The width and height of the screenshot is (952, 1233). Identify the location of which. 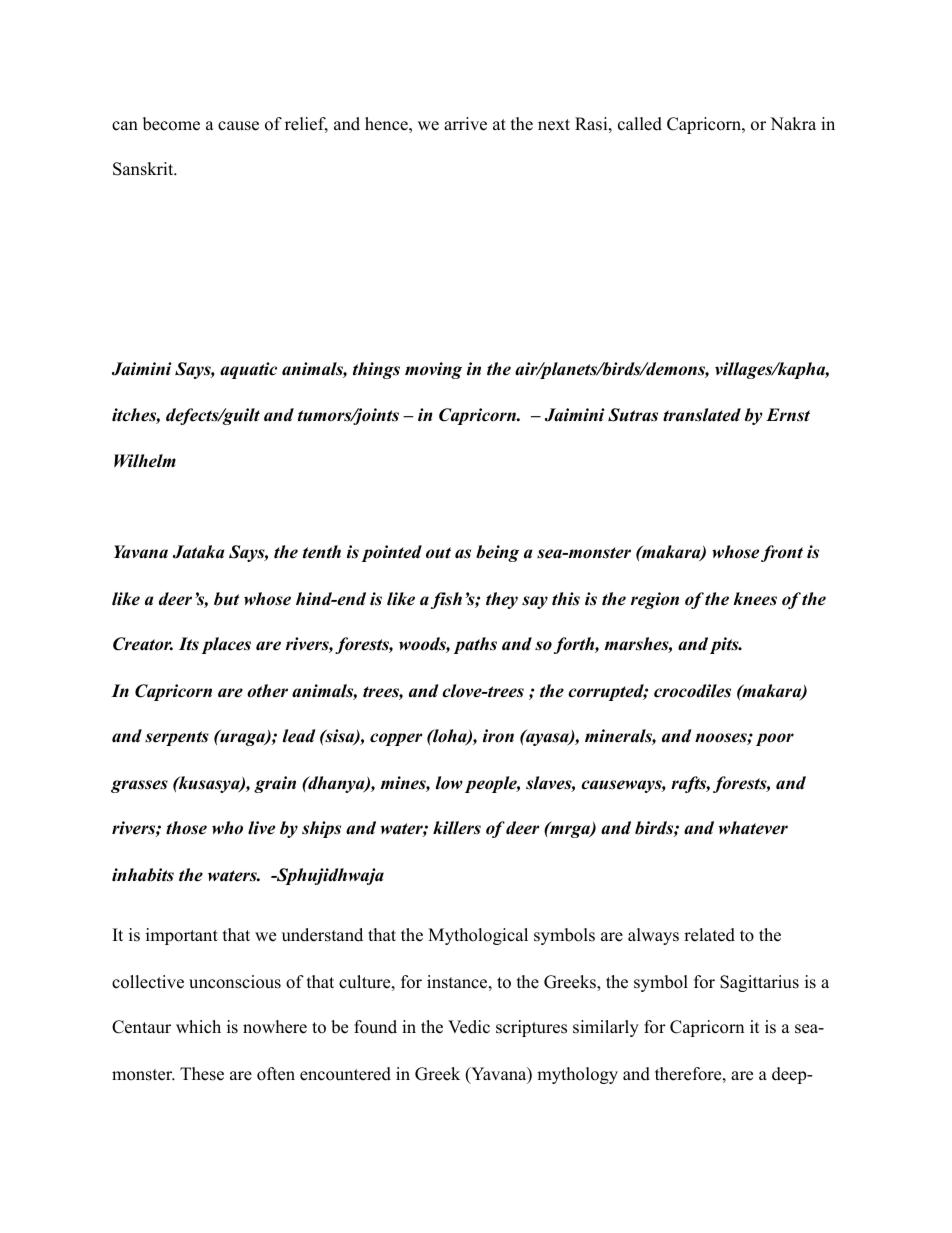
(198, 1027).
